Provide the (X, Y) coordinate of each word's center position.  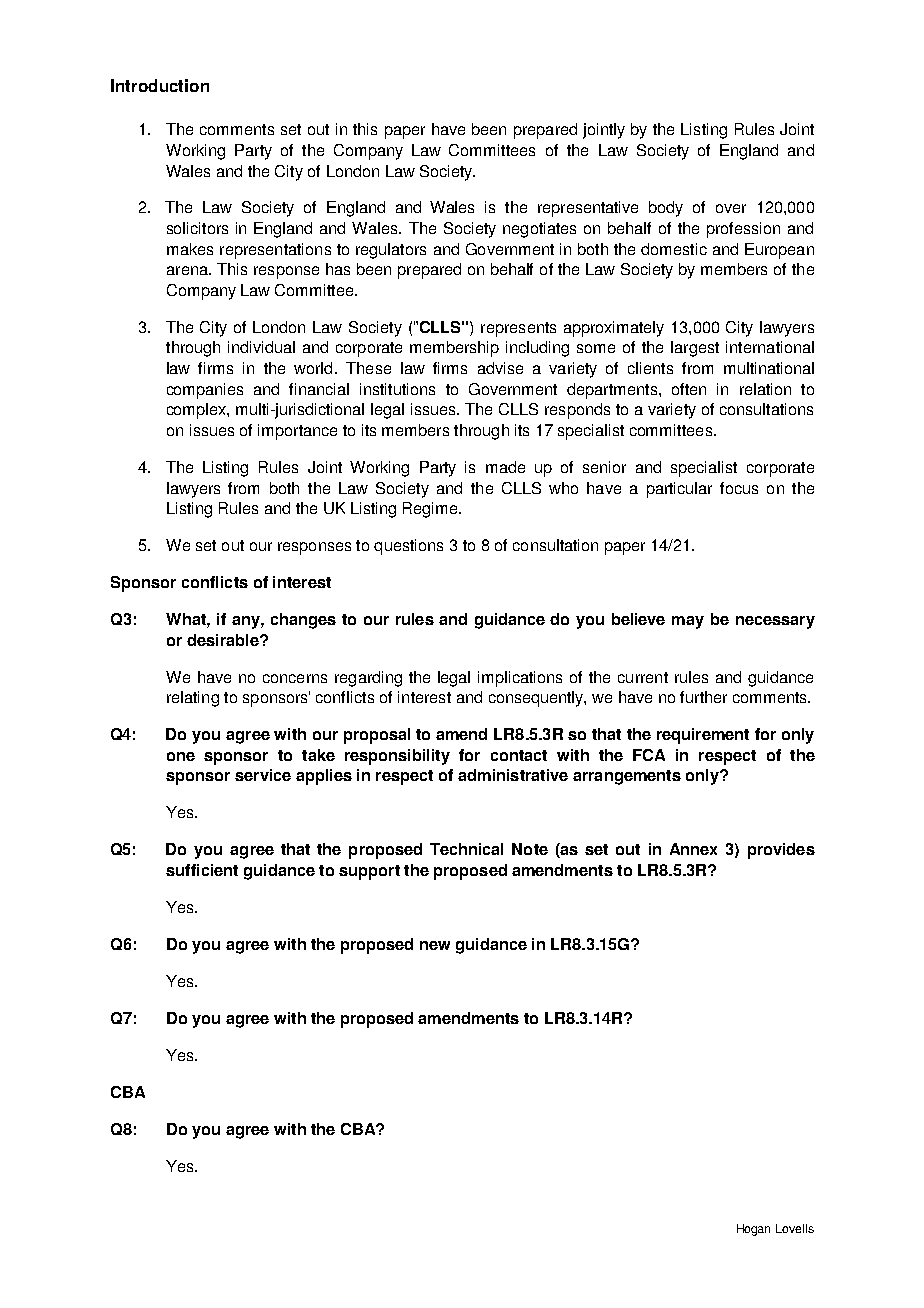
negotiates (539, 230)
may (688, 622)
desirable (224, 640)
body (666, 209)
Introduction (160, 85)
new (435, 945)
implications (520, 679)
